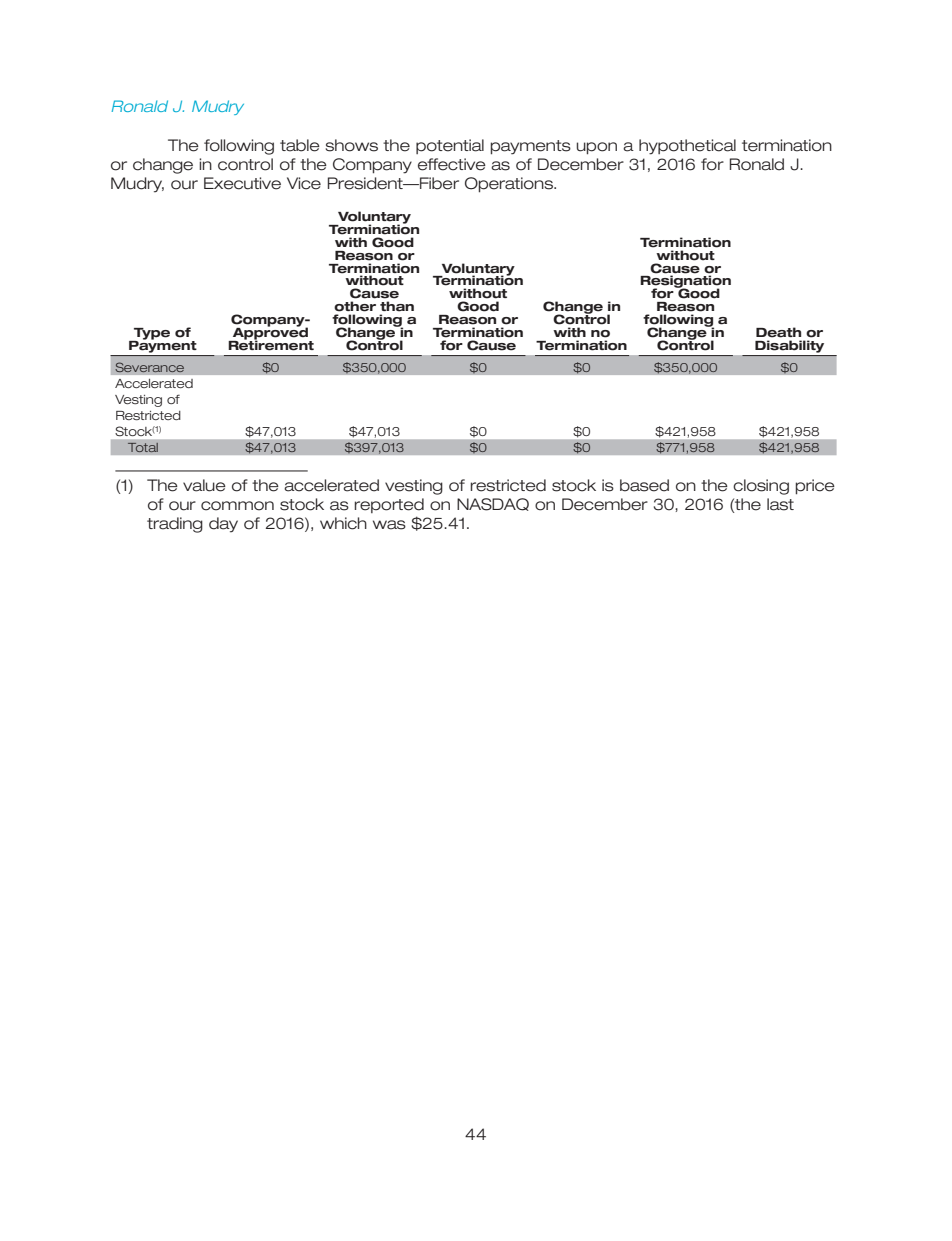  What do you see at coordinates (242, 183) in the screenshot?
I see `Executive` at bounding box center [242, 183].
